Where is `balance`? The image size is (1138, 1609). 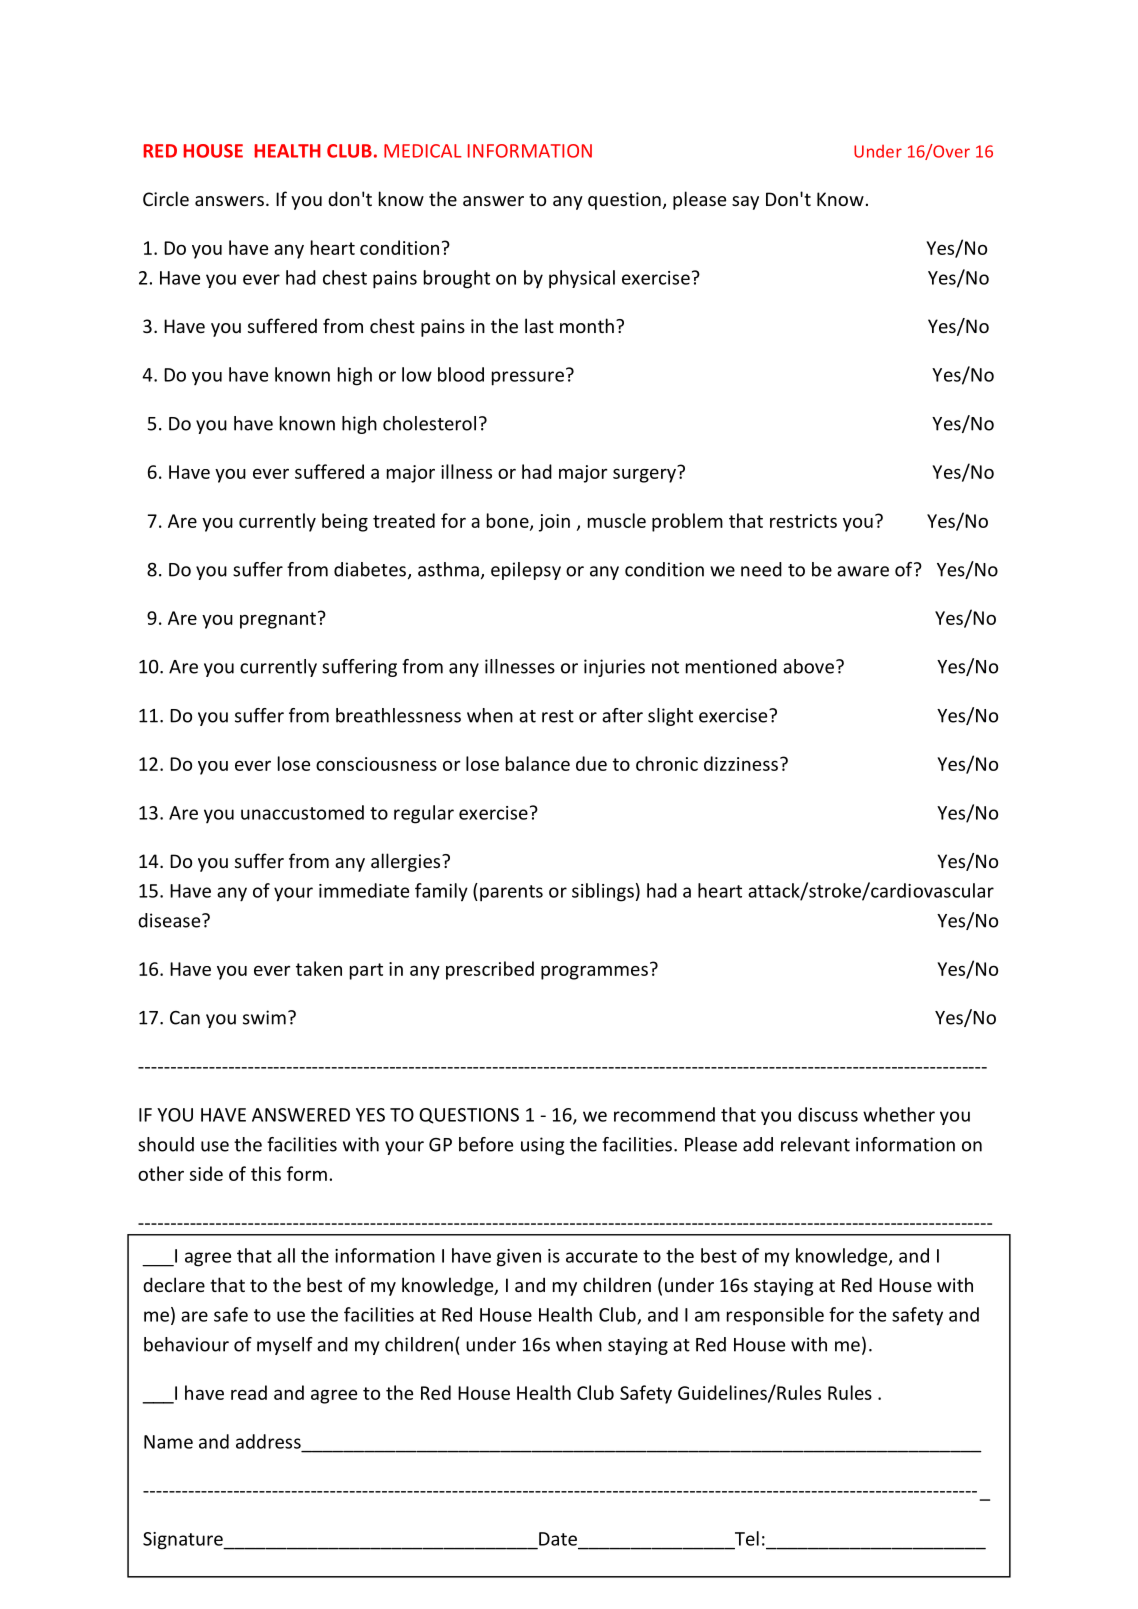 balance is located at coordinates (538, 763).
